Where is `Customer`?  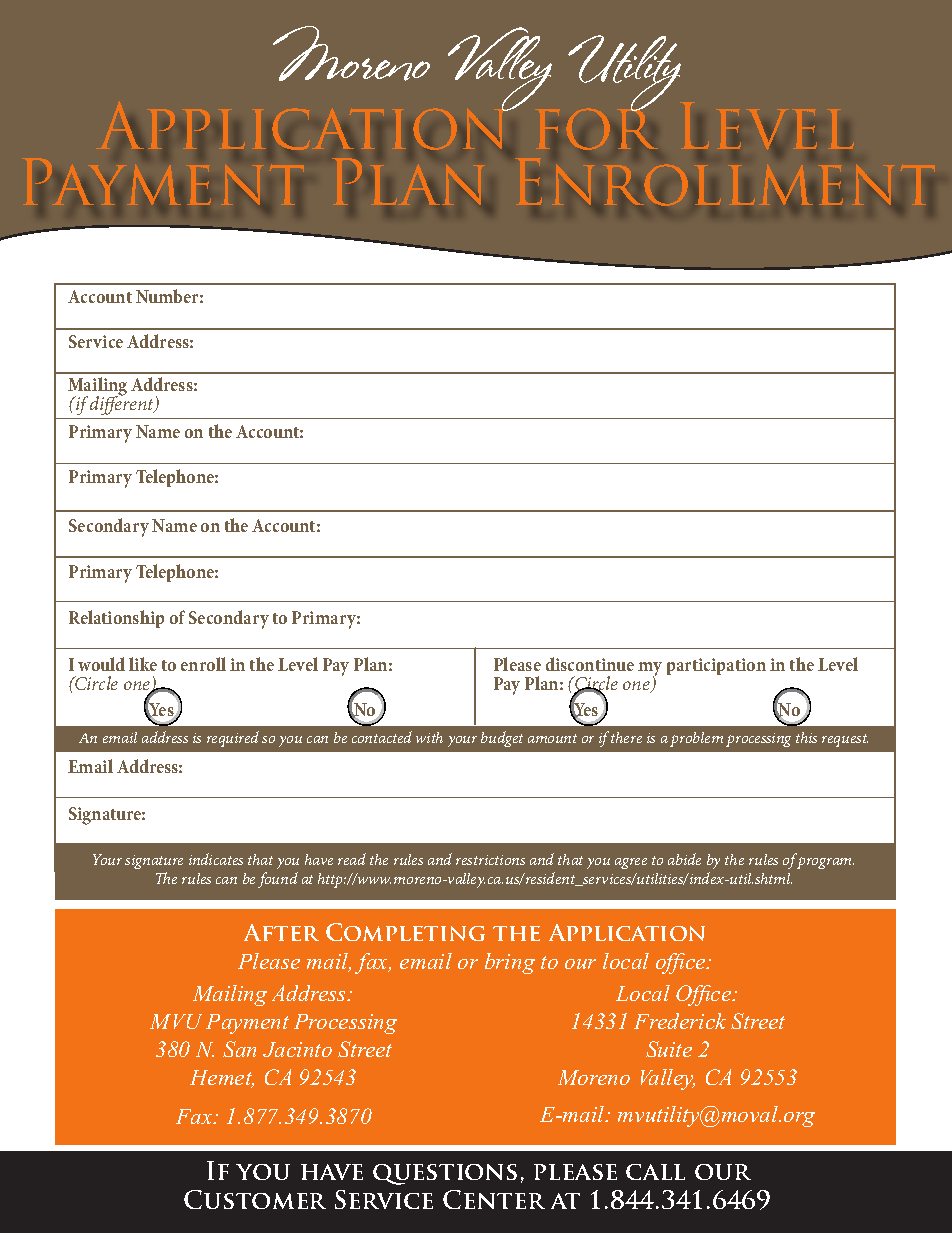 Customer is located at coordinates (255, 1199).
